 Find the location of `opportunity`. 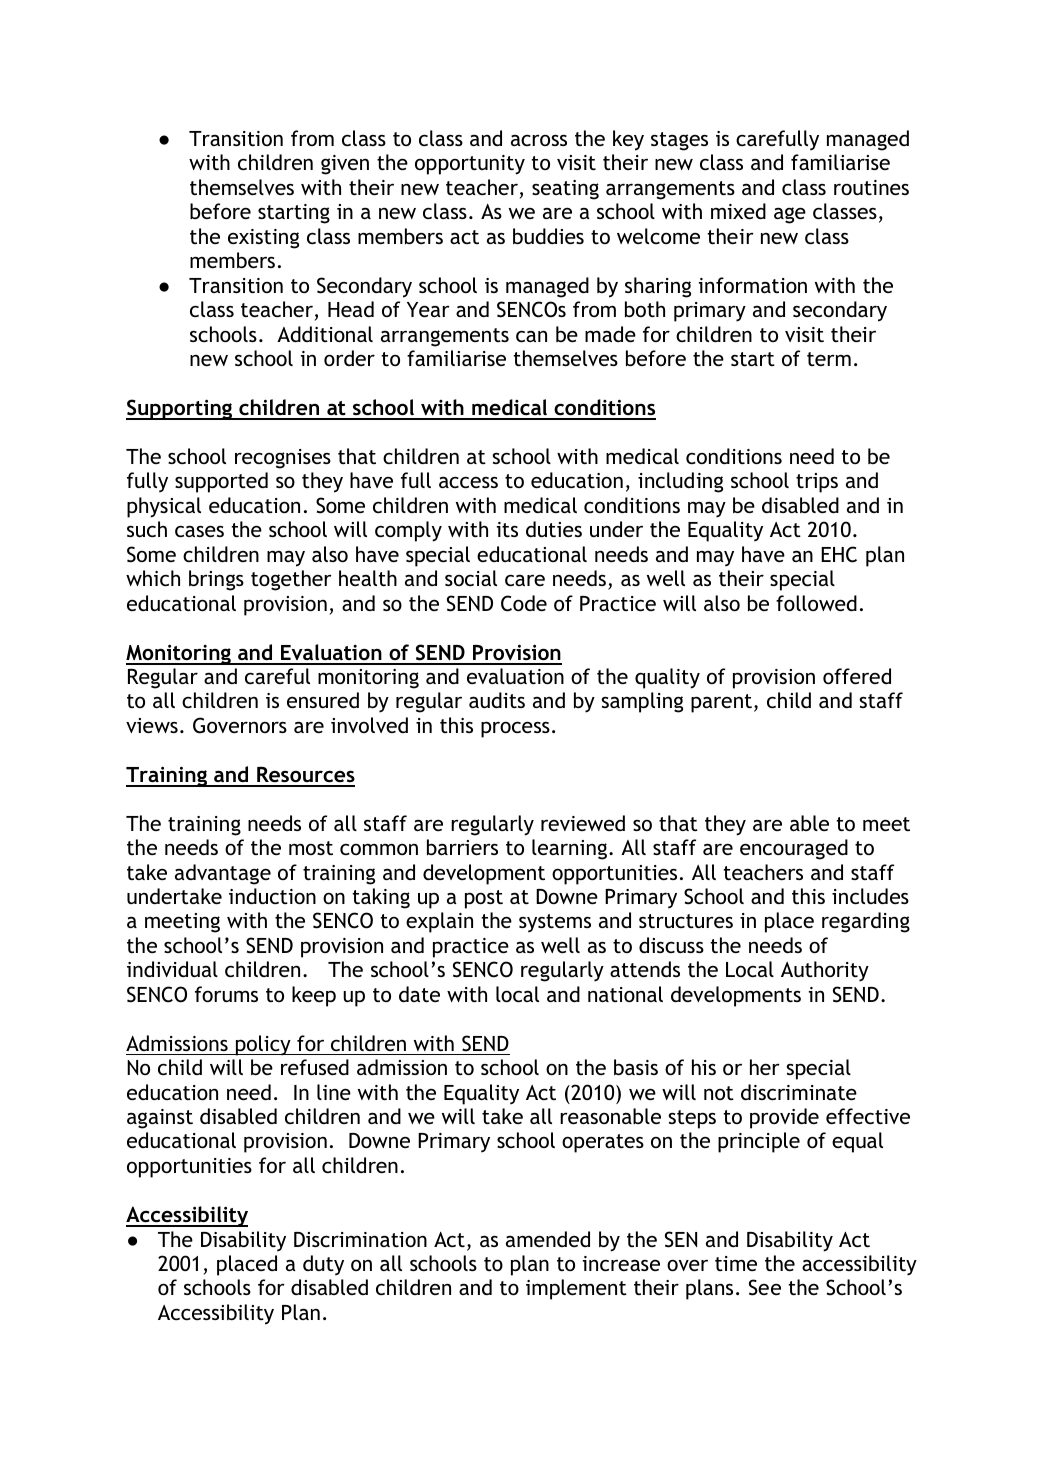

opportunity is located at coordinates (470, 165).
